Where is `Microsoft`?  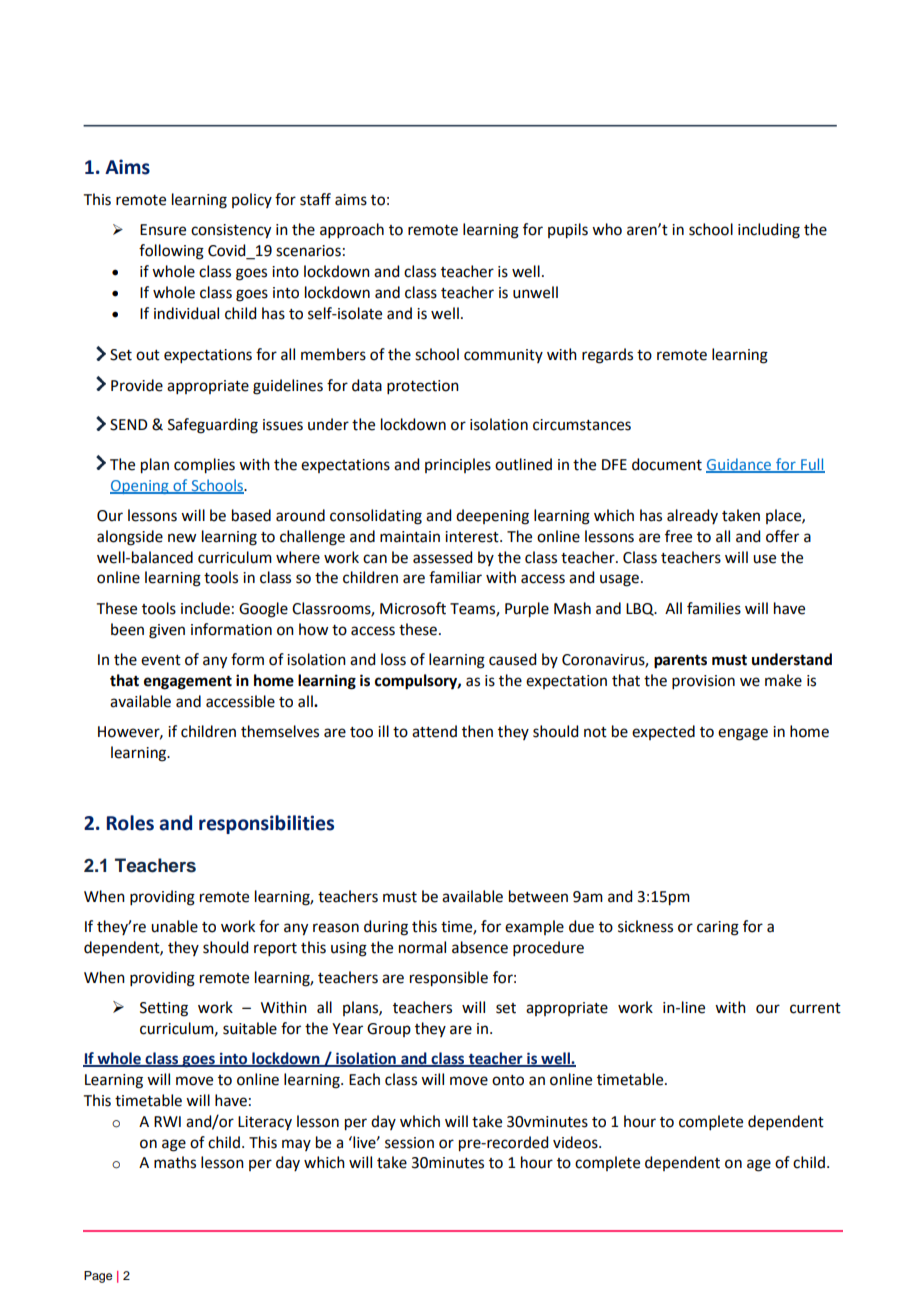
Microsoft is located at coordinates (413, 608).
